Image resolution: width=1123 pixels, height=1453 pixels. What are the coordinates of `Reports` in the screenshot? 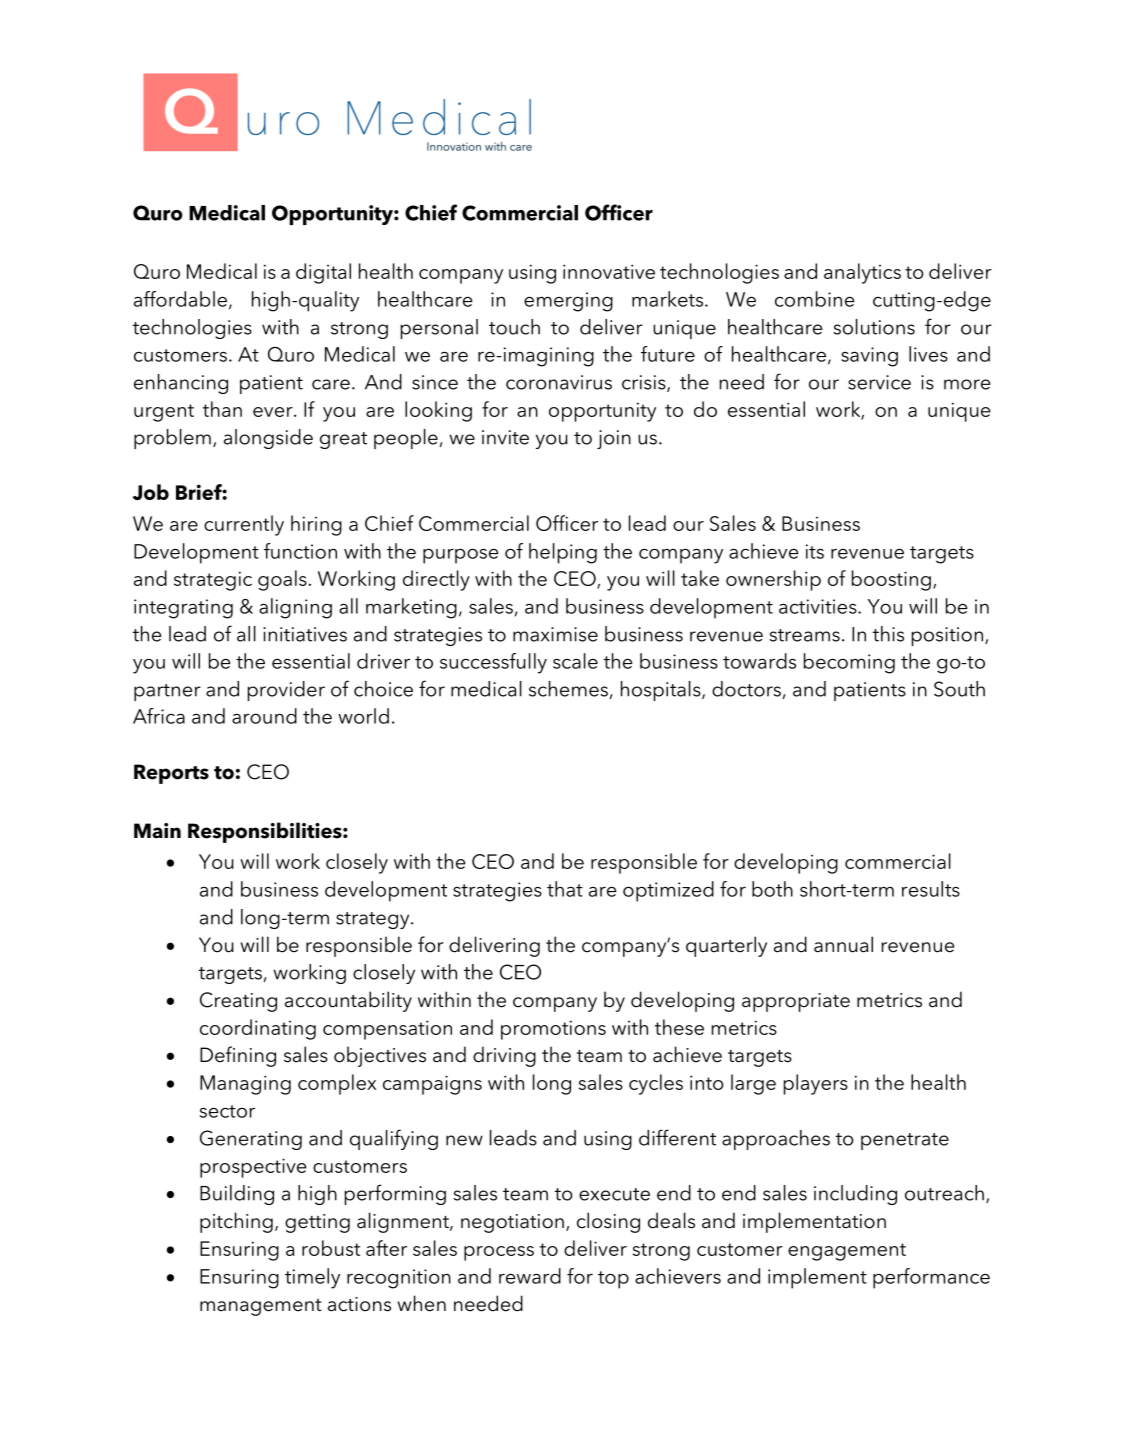 It's located at (171, 774).
